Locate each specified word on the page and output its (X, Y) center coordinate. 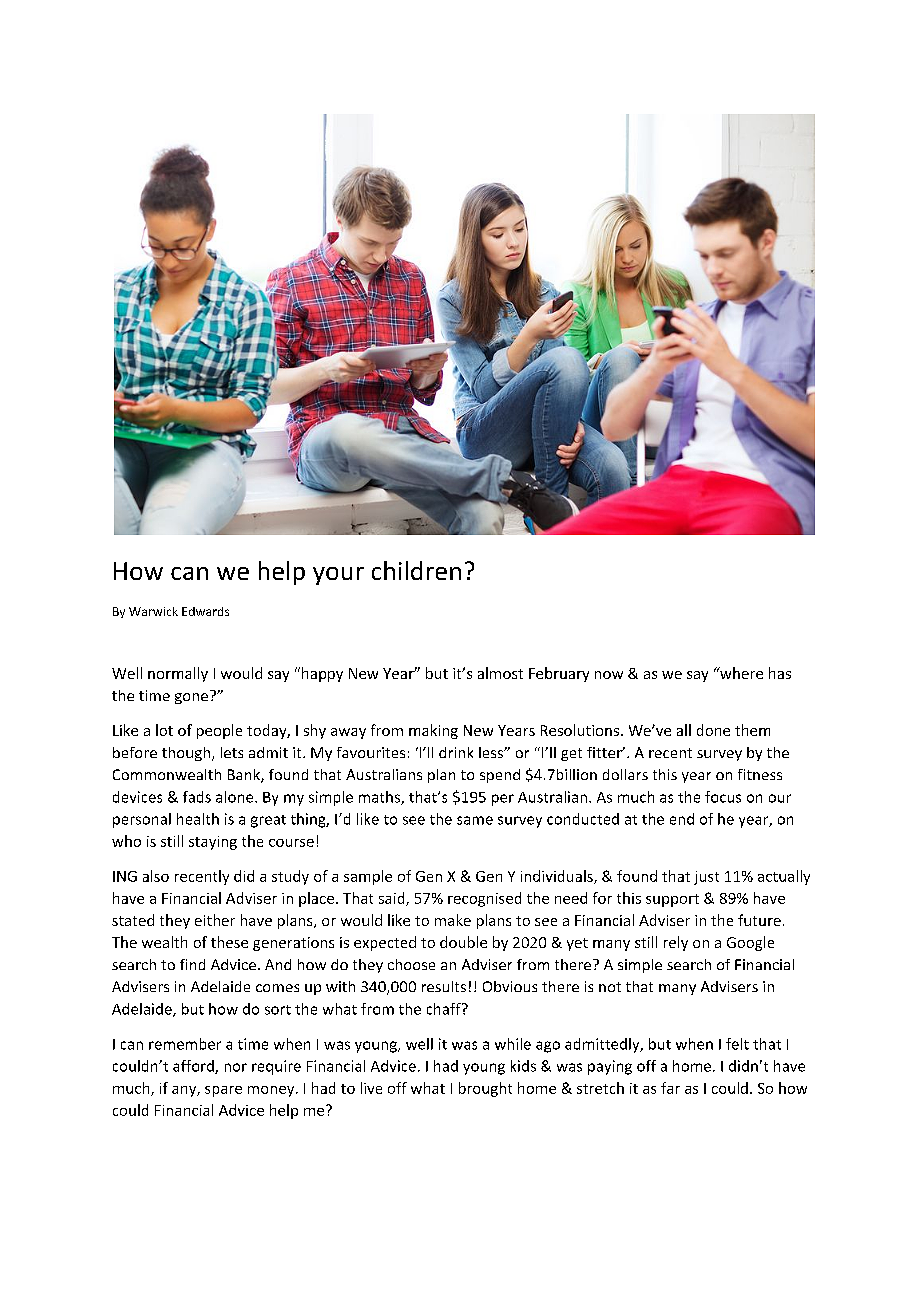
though (187, 754)
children (416, 570)
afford (194, 1067)
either (215, 920)
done (713, 730)
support (672, 900)
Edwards (205, 611)
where (740, 673)
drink (456, 752)
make (453, 920)
